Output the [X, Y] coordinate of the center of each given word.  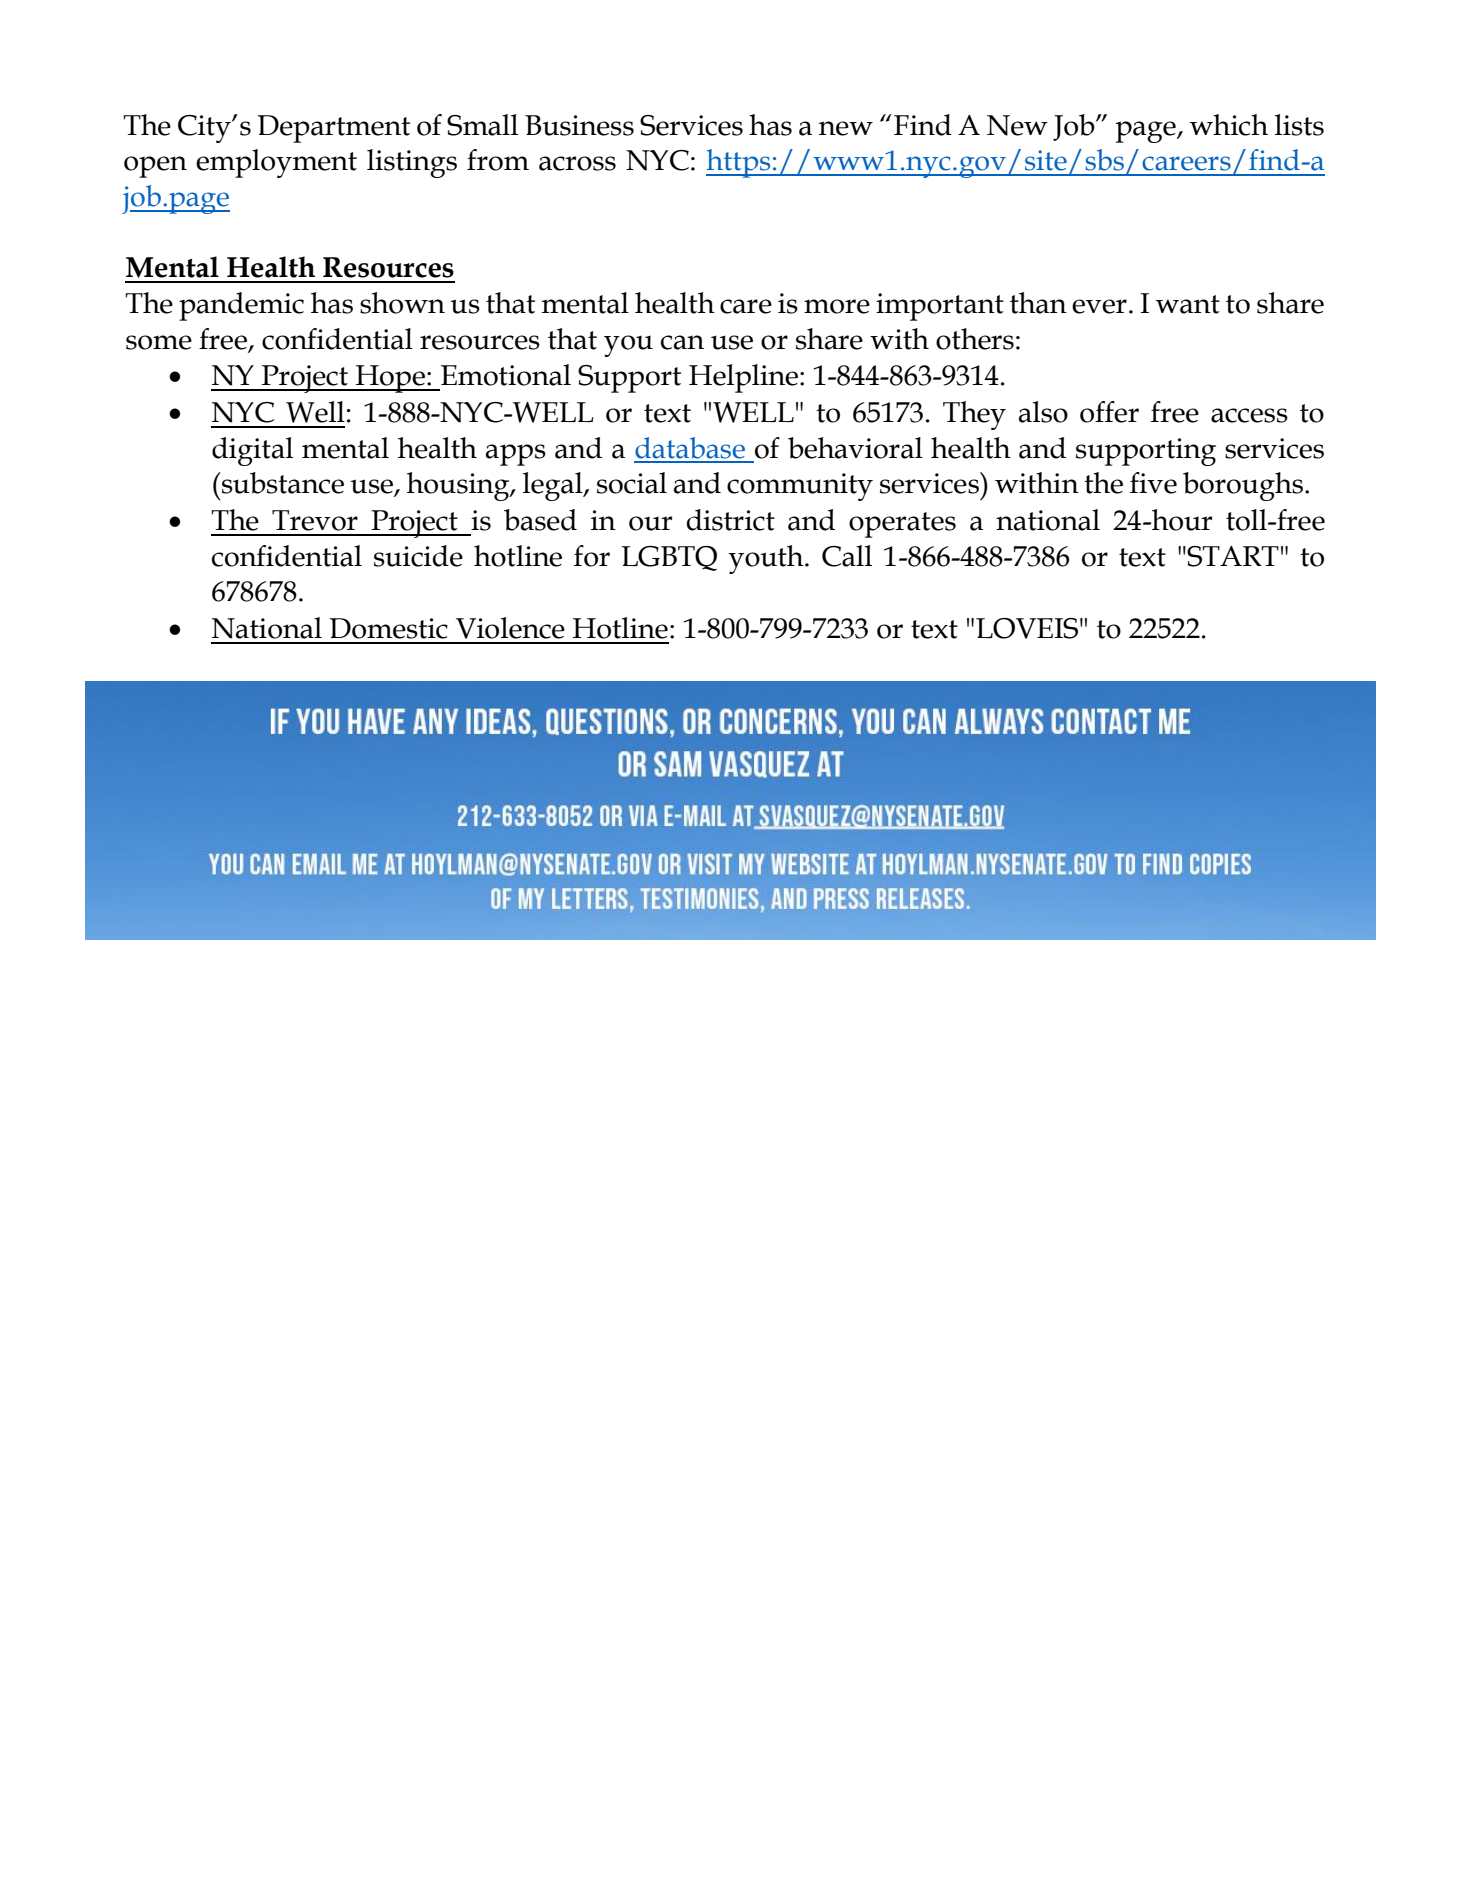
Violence [510, 628]
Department [334, 129]
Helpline [743, 378]
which [1229, 125]
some [159, 342]
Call [847, 556]
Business [579, 125]
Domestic [389, 628]
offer [1109, 412]
